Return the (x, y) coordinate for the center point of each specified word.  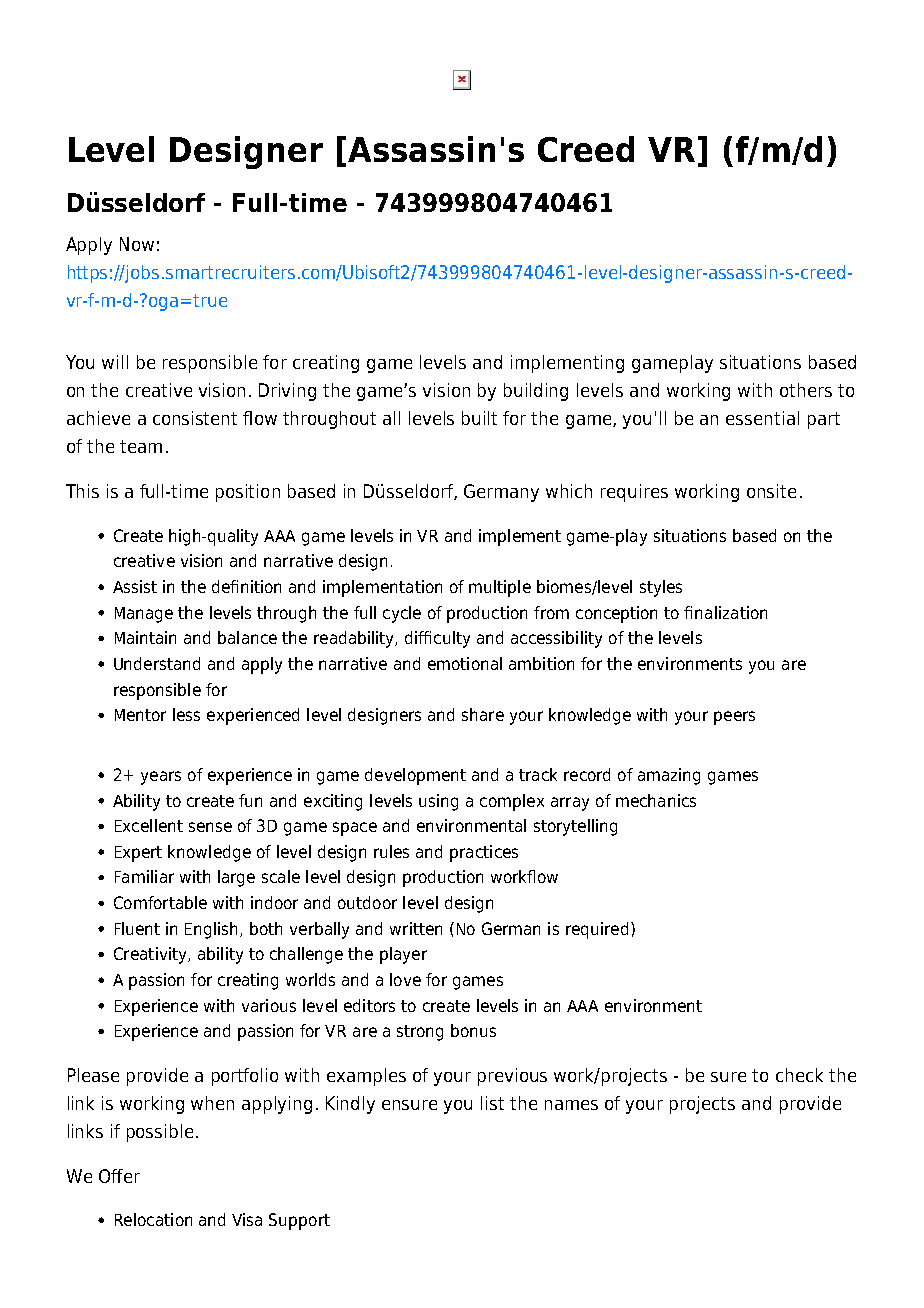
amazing (669, 776)
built (479, 418)
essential (762, 418)
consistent (195, 418)
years (161, 778)
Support (299, 1221)
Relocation (153, 1219)
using (438, 802)
